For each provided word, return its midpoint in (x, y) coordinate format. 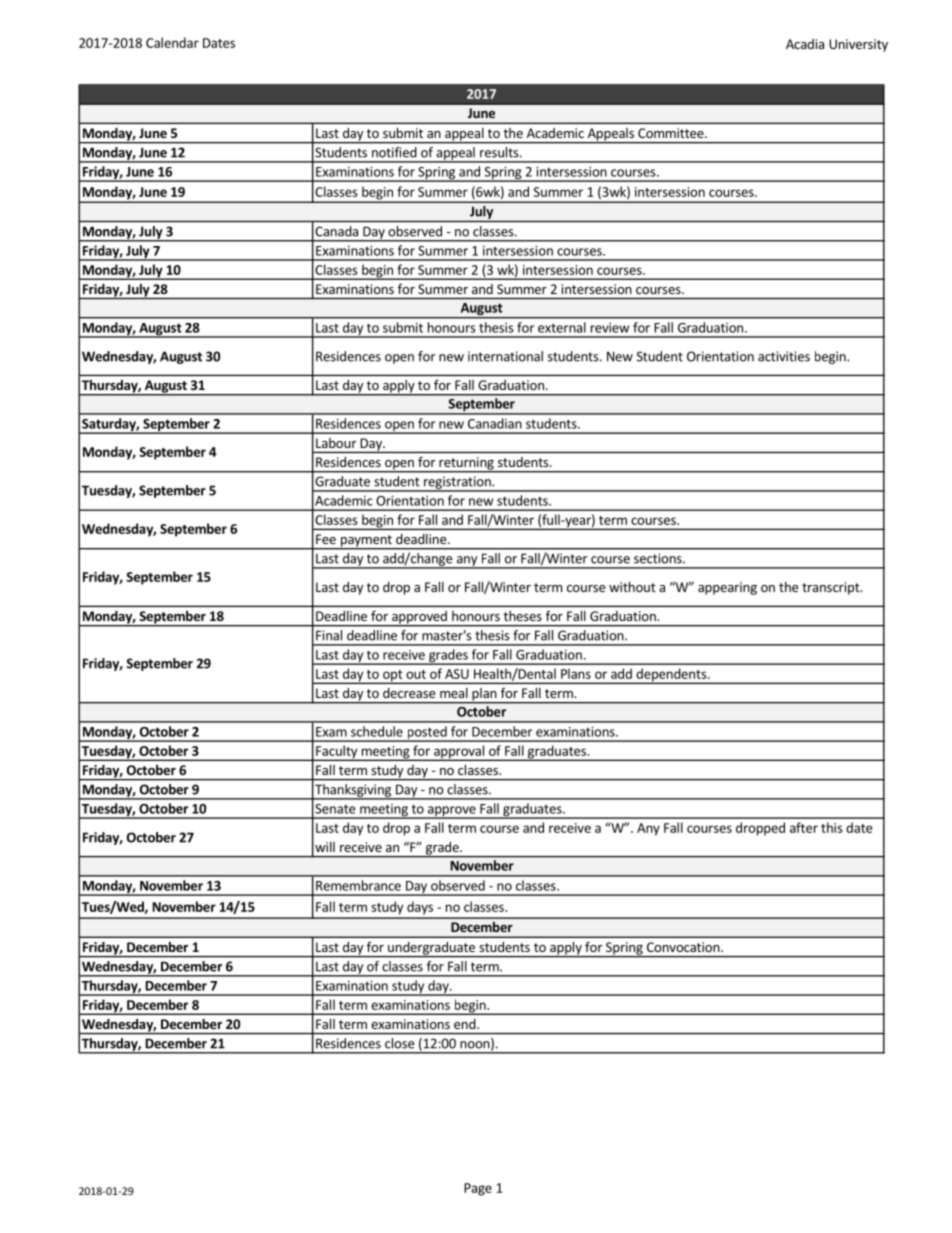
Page (478, 1189)
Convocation (684, 947)
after (804, 827)
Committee (672, 133)
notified (394, 152)
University (858, 45)
